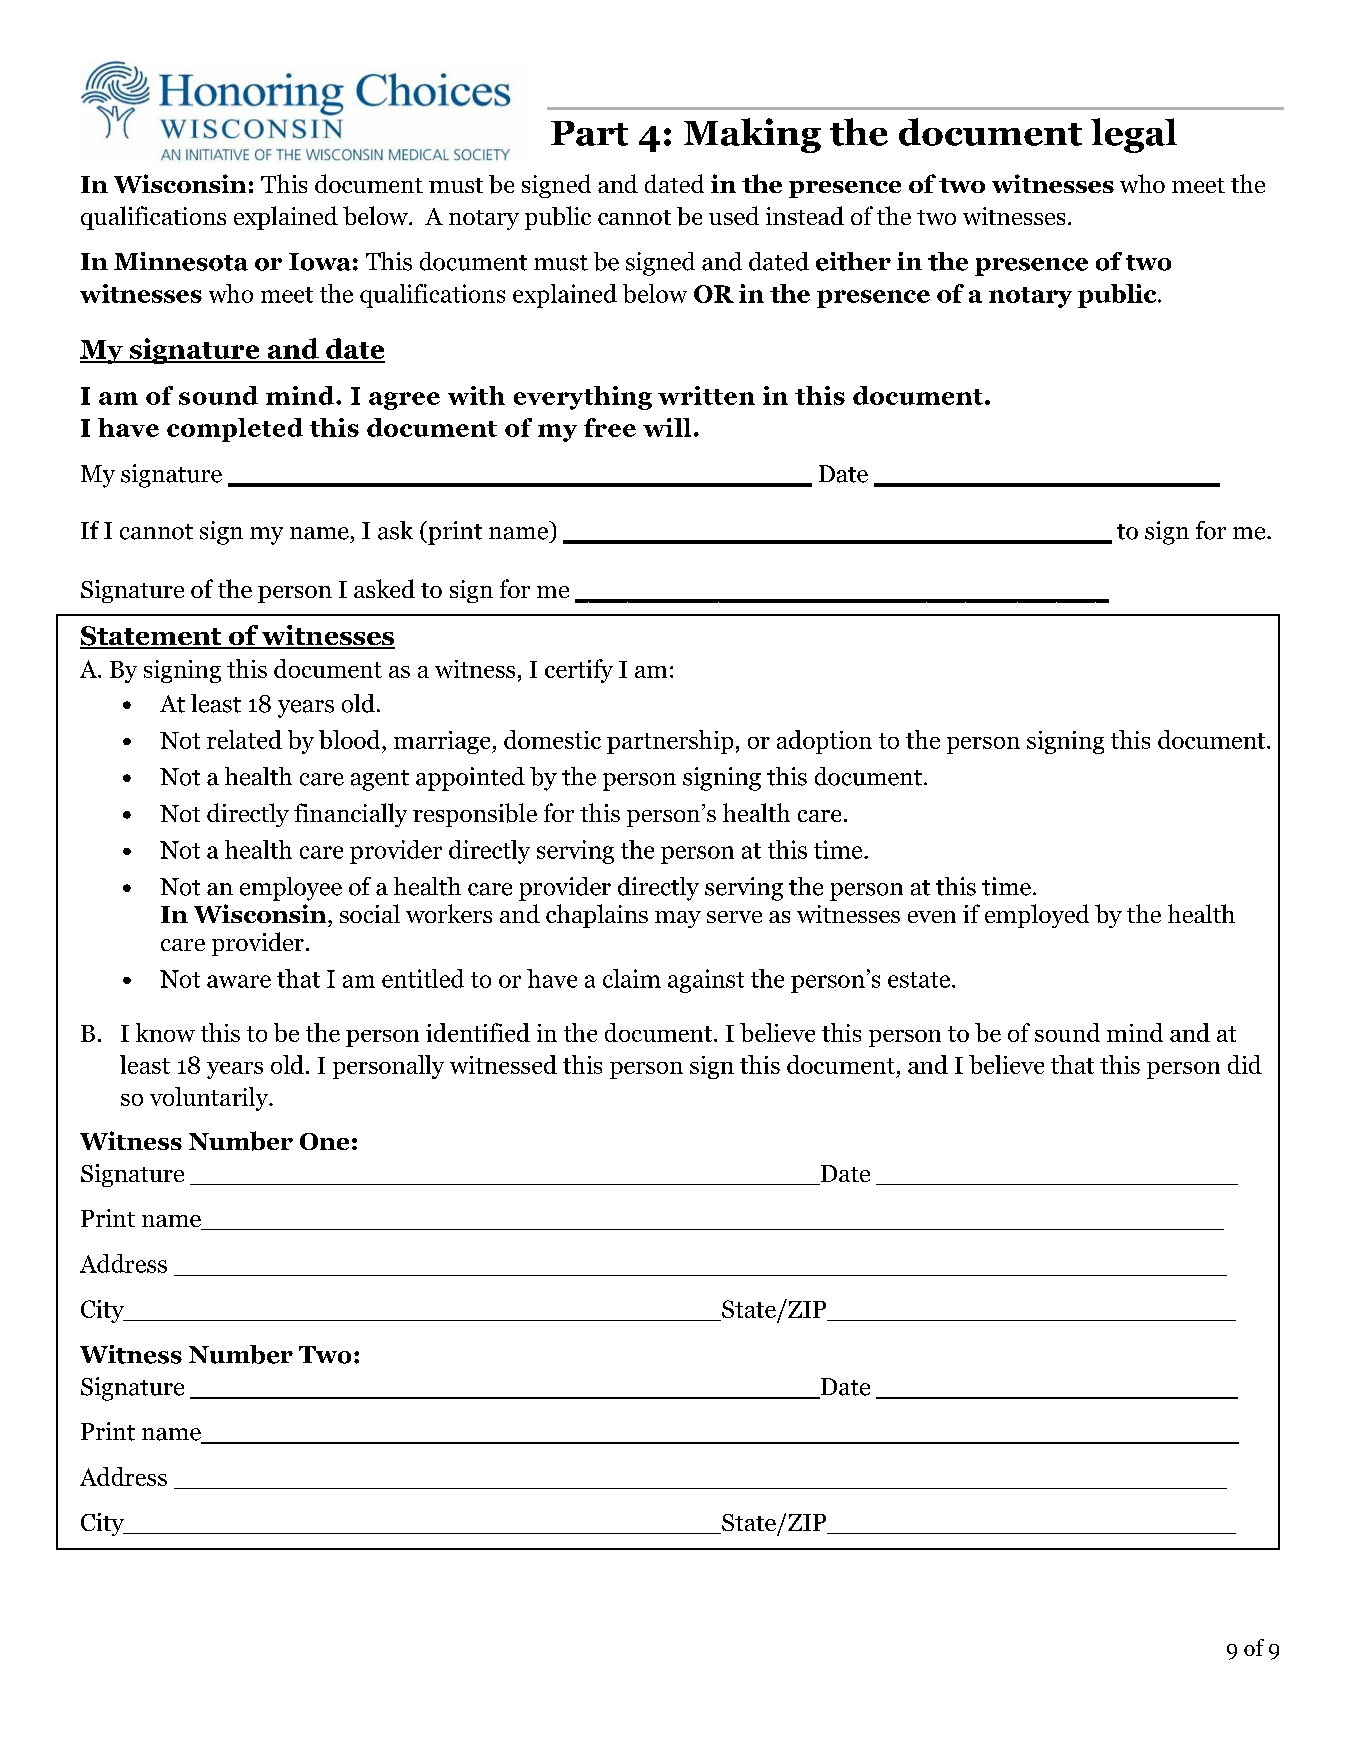 The height and width of the document is (1761, 1361). Describe the element at coordinates (320, 262) in the document. I see `Iowa` at that location.
